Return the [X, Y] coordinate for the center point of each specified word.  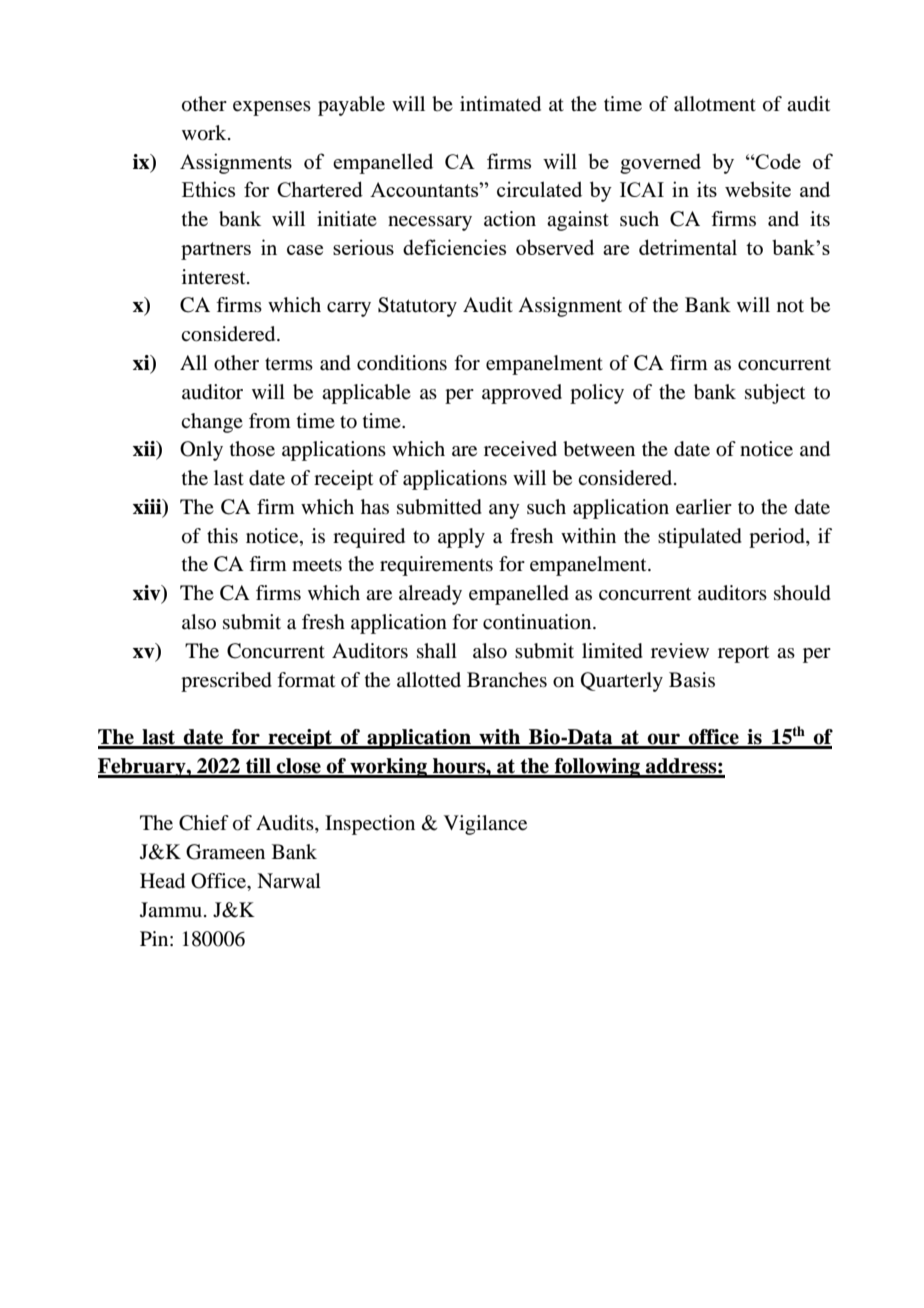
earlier [704, 507]
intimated [500, 104]
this [222, 535]
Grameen [225, 852]
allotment [715, 104]
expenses [272, 108]
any [504, 511]
